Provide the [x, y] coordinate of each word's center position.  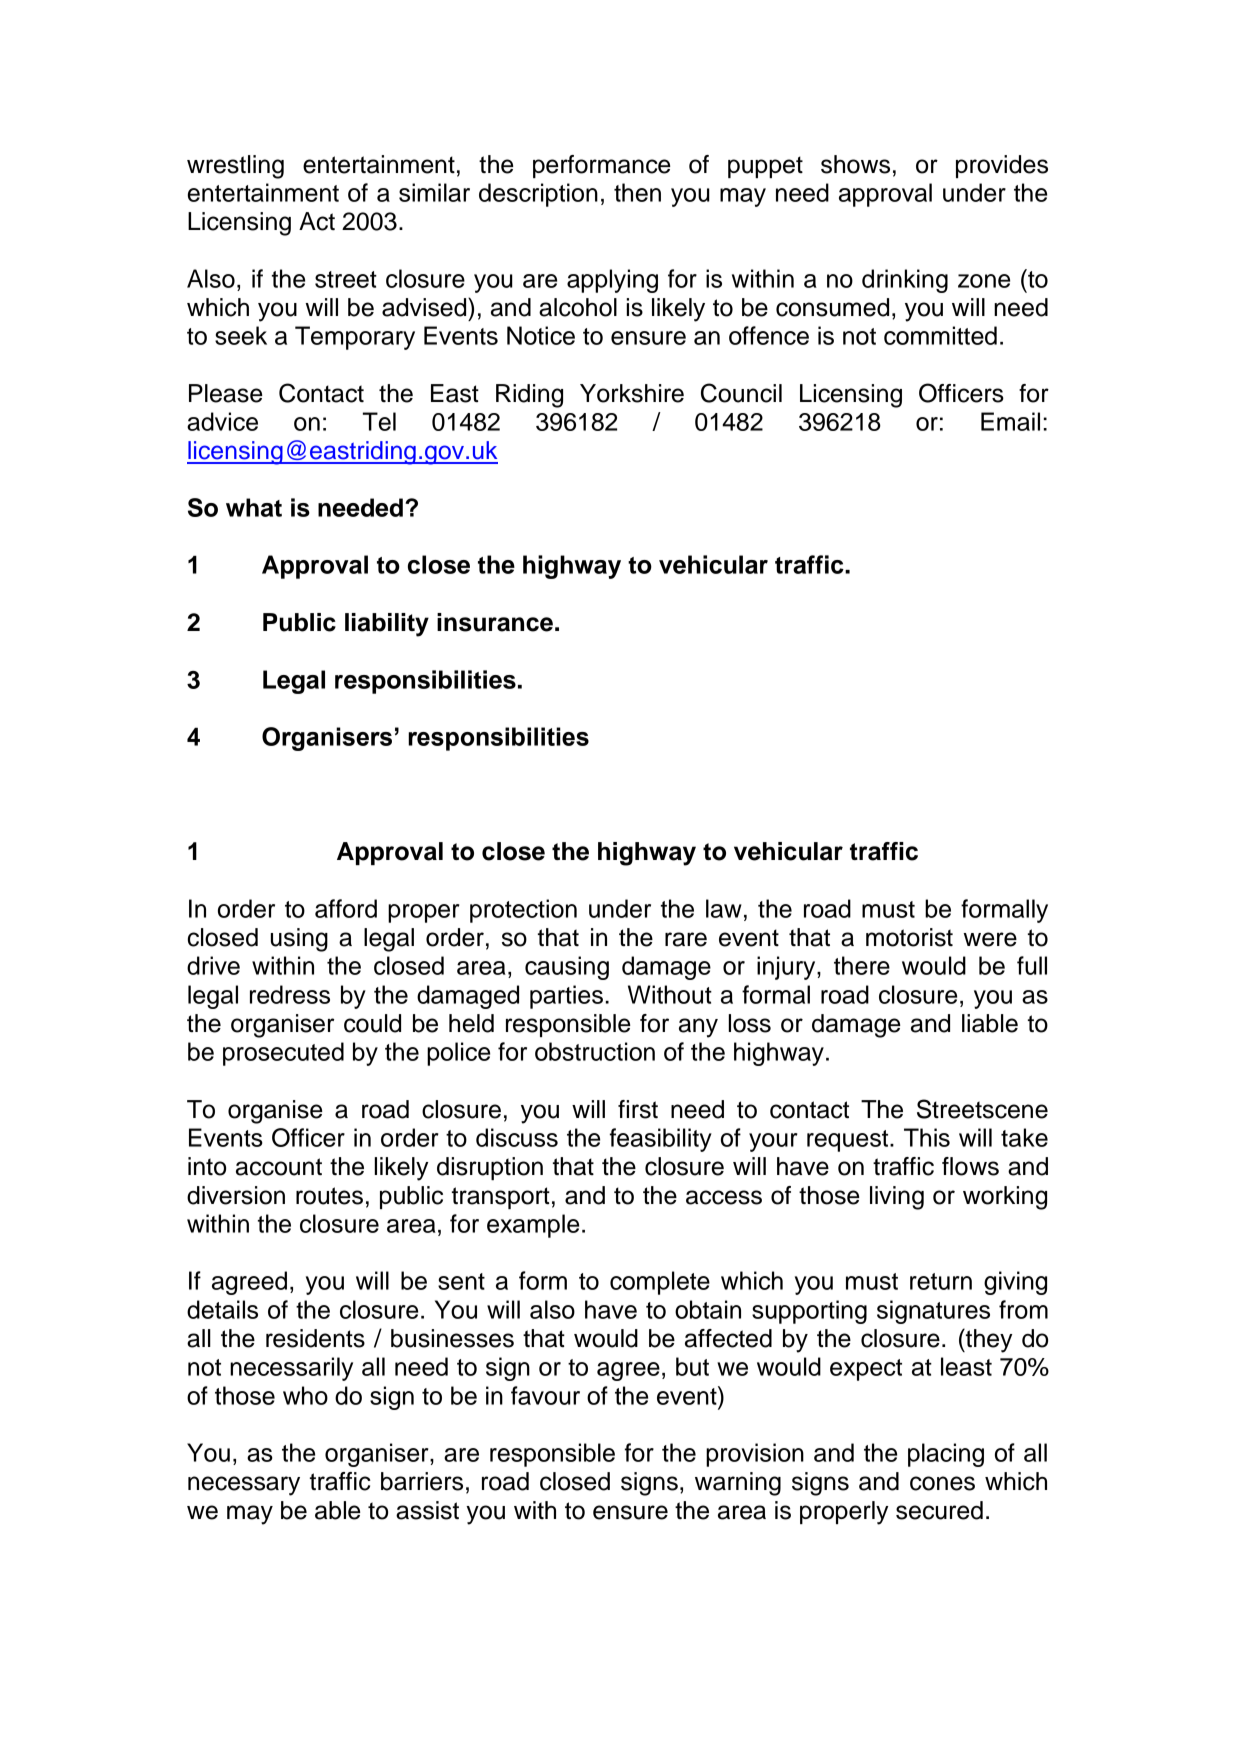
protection [523, 911]
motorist [909, 937]
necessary [244, 1486]
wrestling [235, 167]
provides [1002, 166]
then [637, 192]
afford [346, 908]
